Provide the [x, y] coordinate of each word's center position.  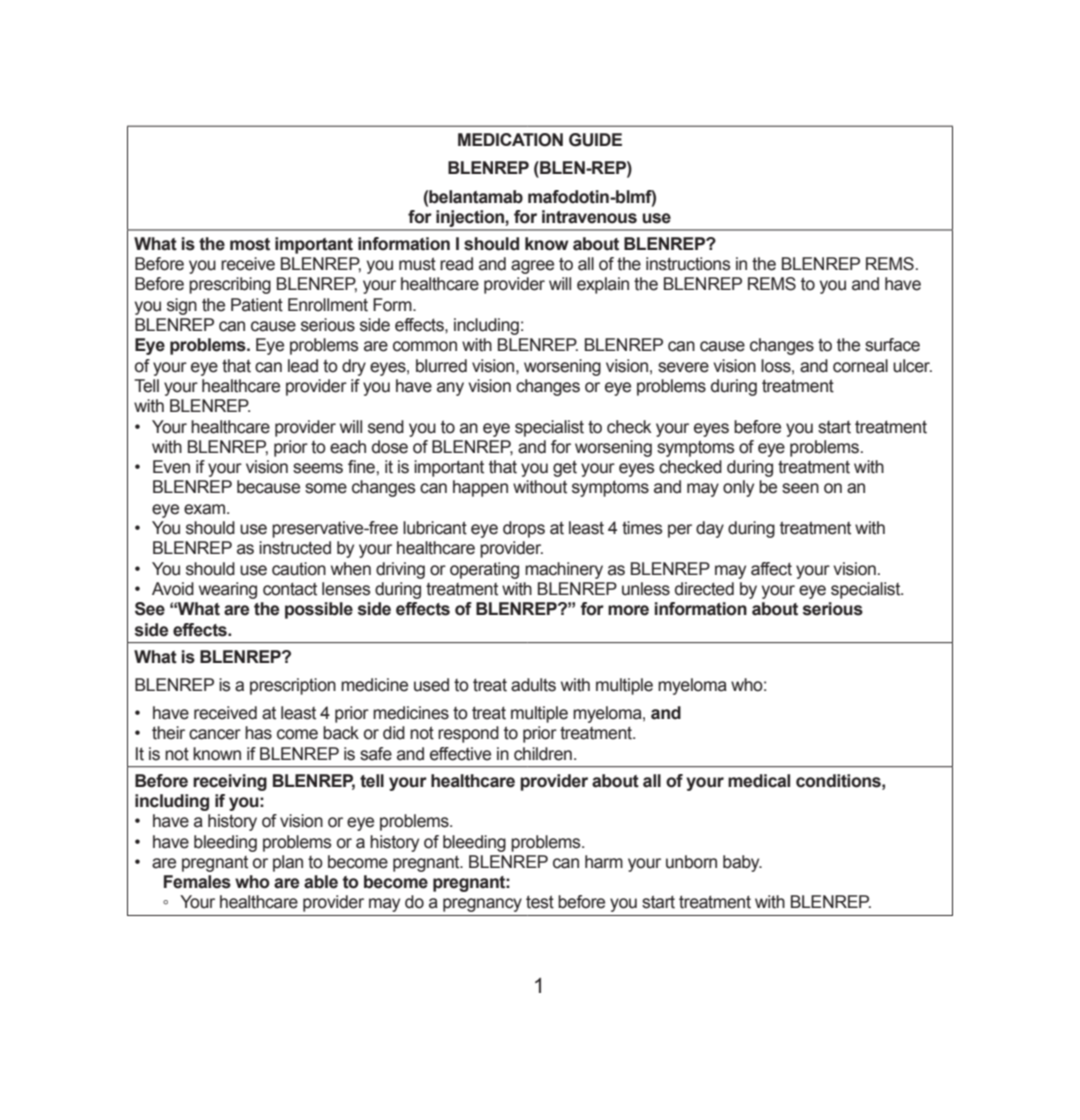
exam [206, 509]
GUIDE [595, 140]
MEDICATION [510, 140]
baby [742, 863]
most [250, 244]
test [540, 902]
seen [800, 488]
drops [524, 529]
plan [288, 863]
